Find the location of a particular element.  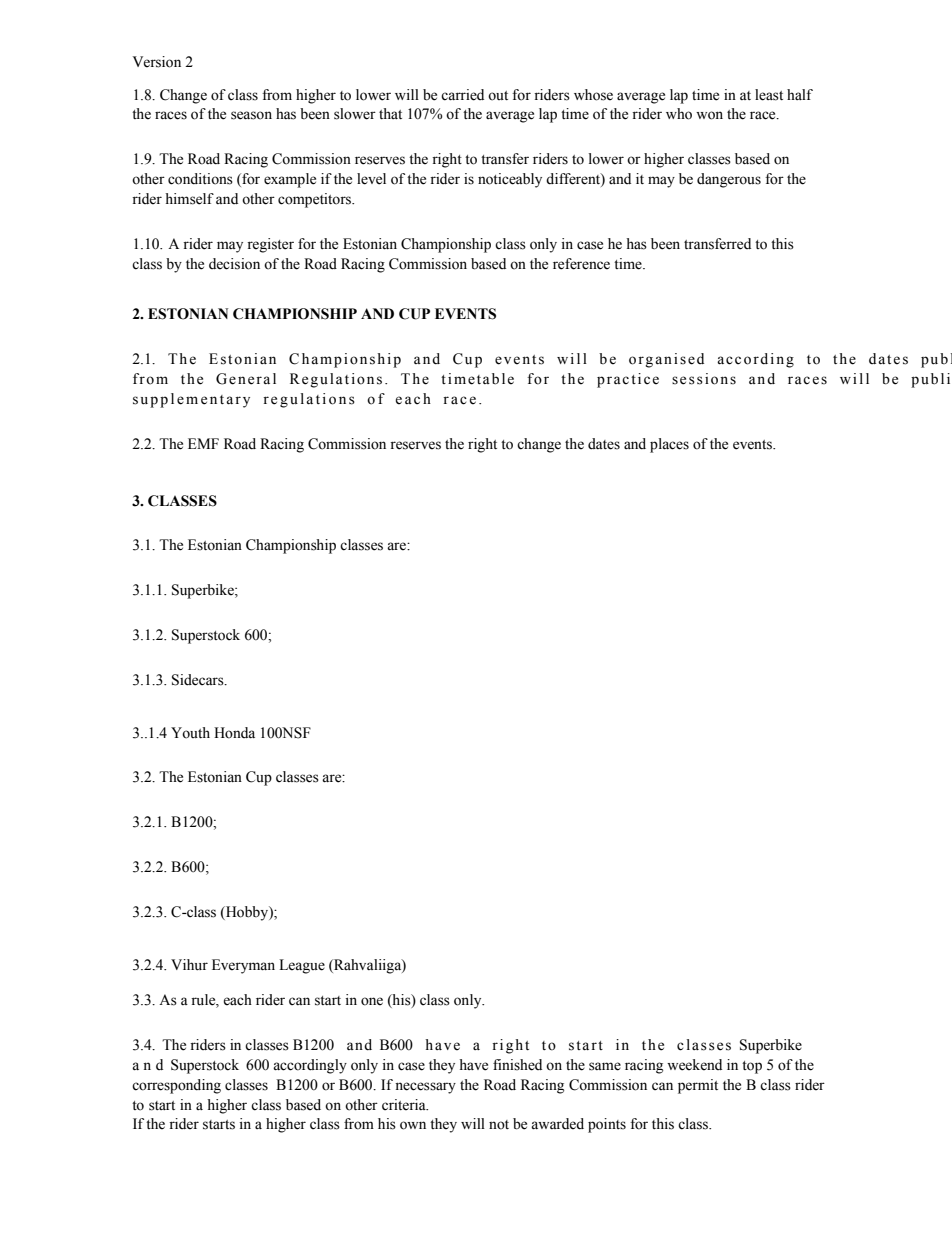

EMF is located at coordinates (203, 443).
